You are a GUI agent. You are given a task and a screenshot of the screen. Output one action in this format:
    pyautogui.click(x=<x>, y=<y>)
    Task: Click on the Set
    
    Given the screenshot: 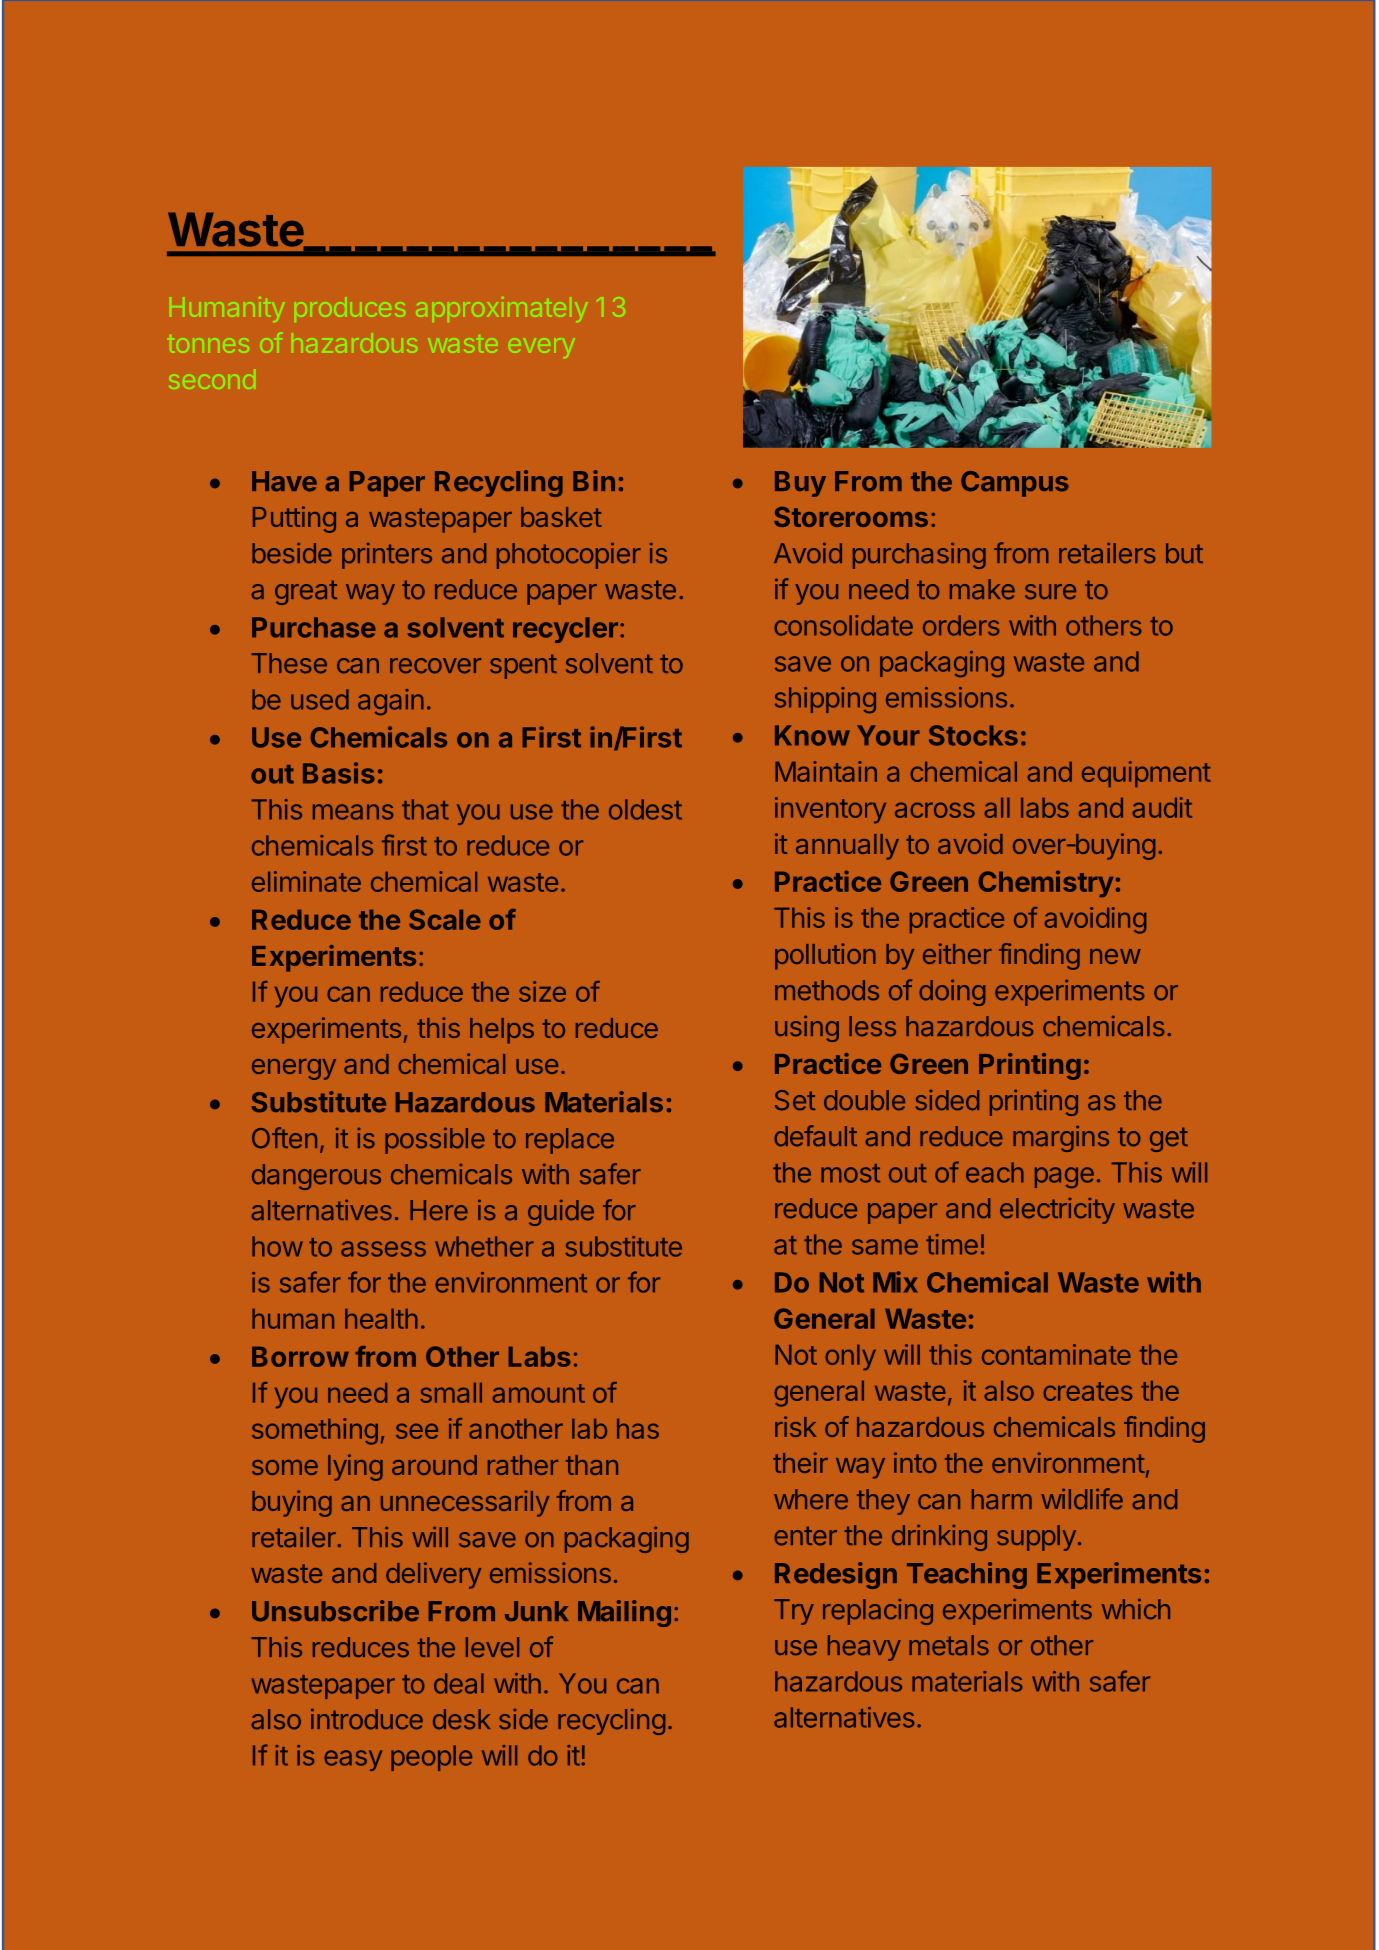 What is the action you would take?
    pyautogui.click(x=795, y=1100)
